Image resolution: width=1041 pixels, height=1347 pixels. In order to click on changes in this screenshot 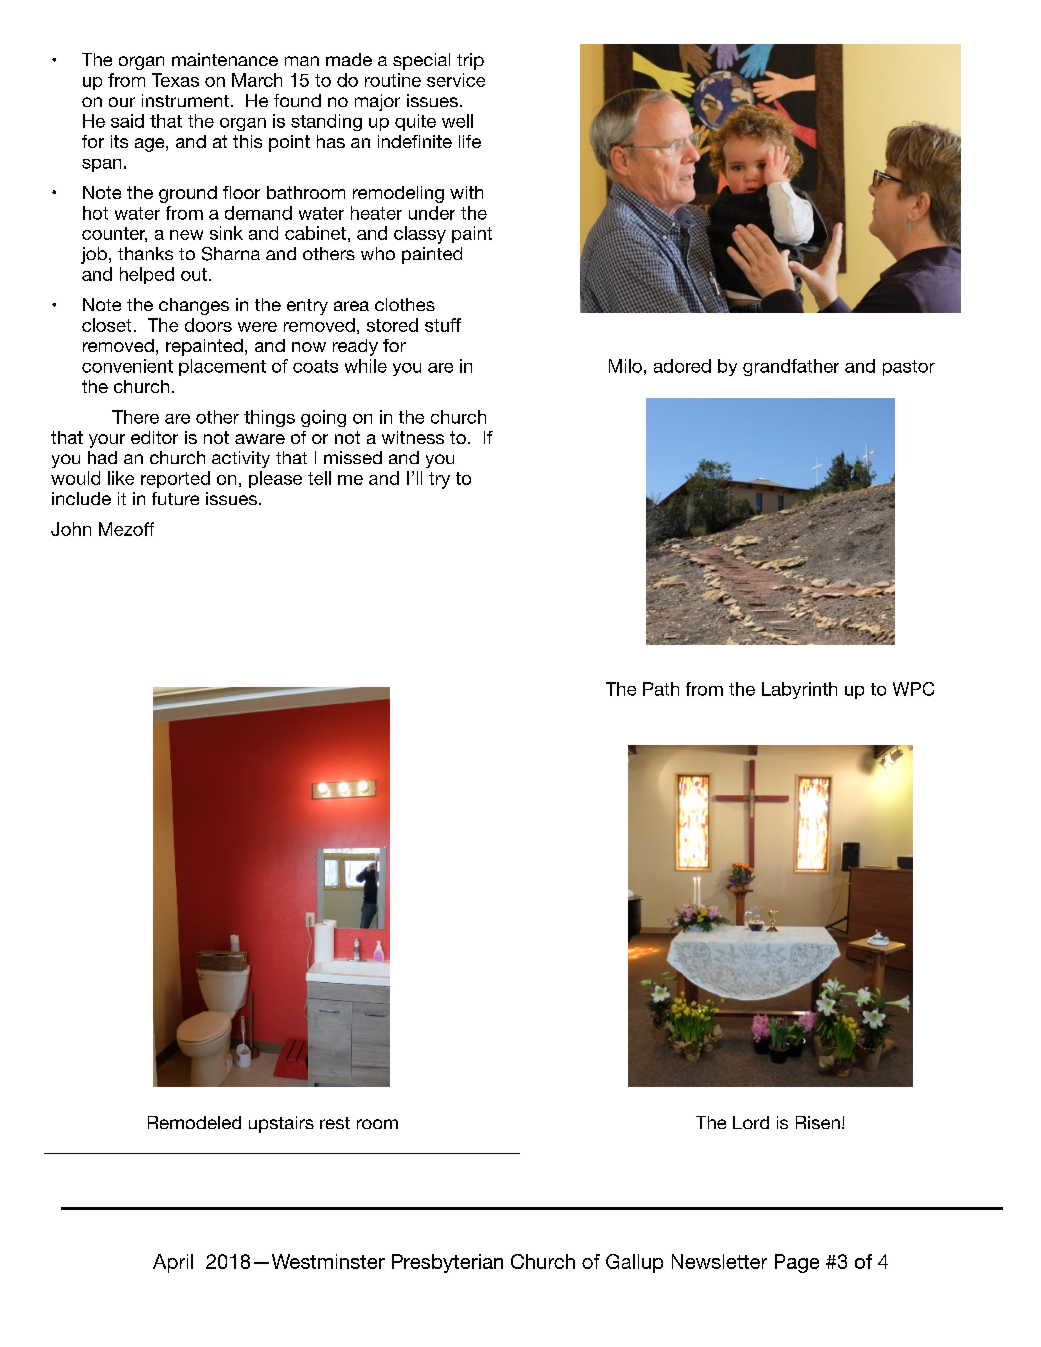, I will do `click(194, 306)`.
